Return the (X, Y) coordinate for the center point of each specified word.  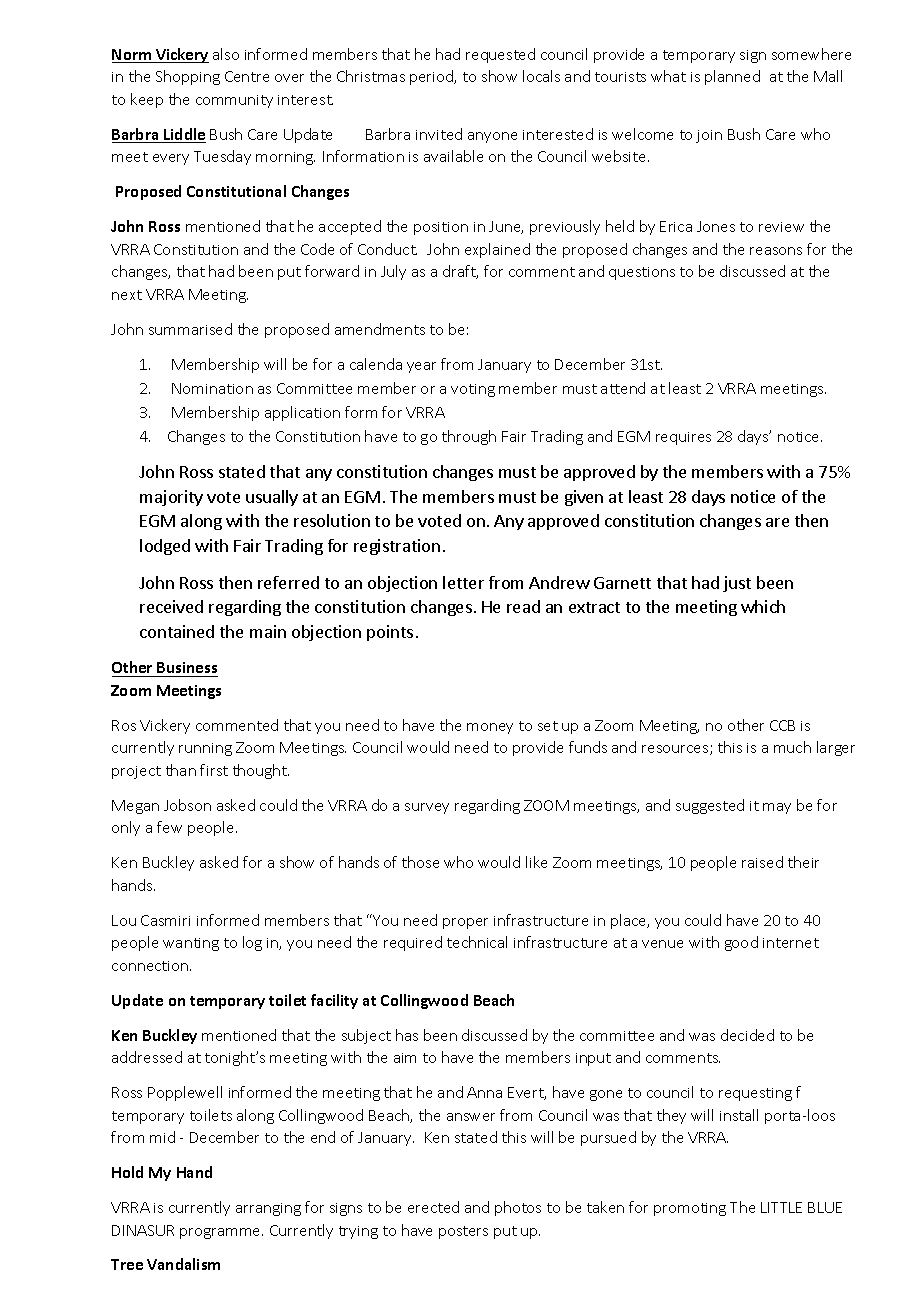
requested (500, 55)
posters (463, 1232)
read (523, 606)
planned (732, 77)
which (763, 606)
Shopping (188, 77)
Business (187, 669)
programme (221, 1233)
